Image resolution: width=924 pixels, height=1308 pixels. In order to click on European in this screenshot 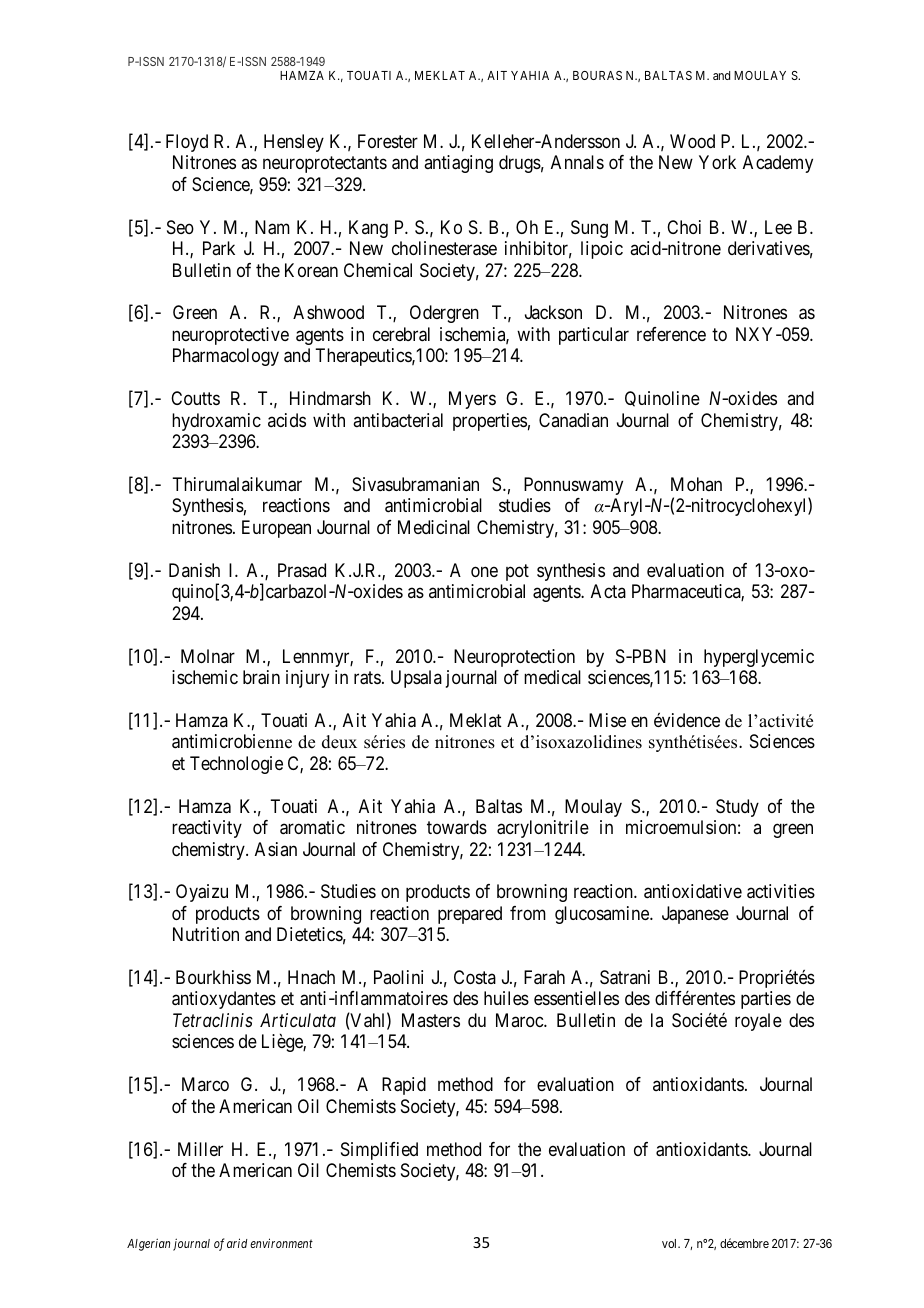, I will do `click(276, 529)`.
